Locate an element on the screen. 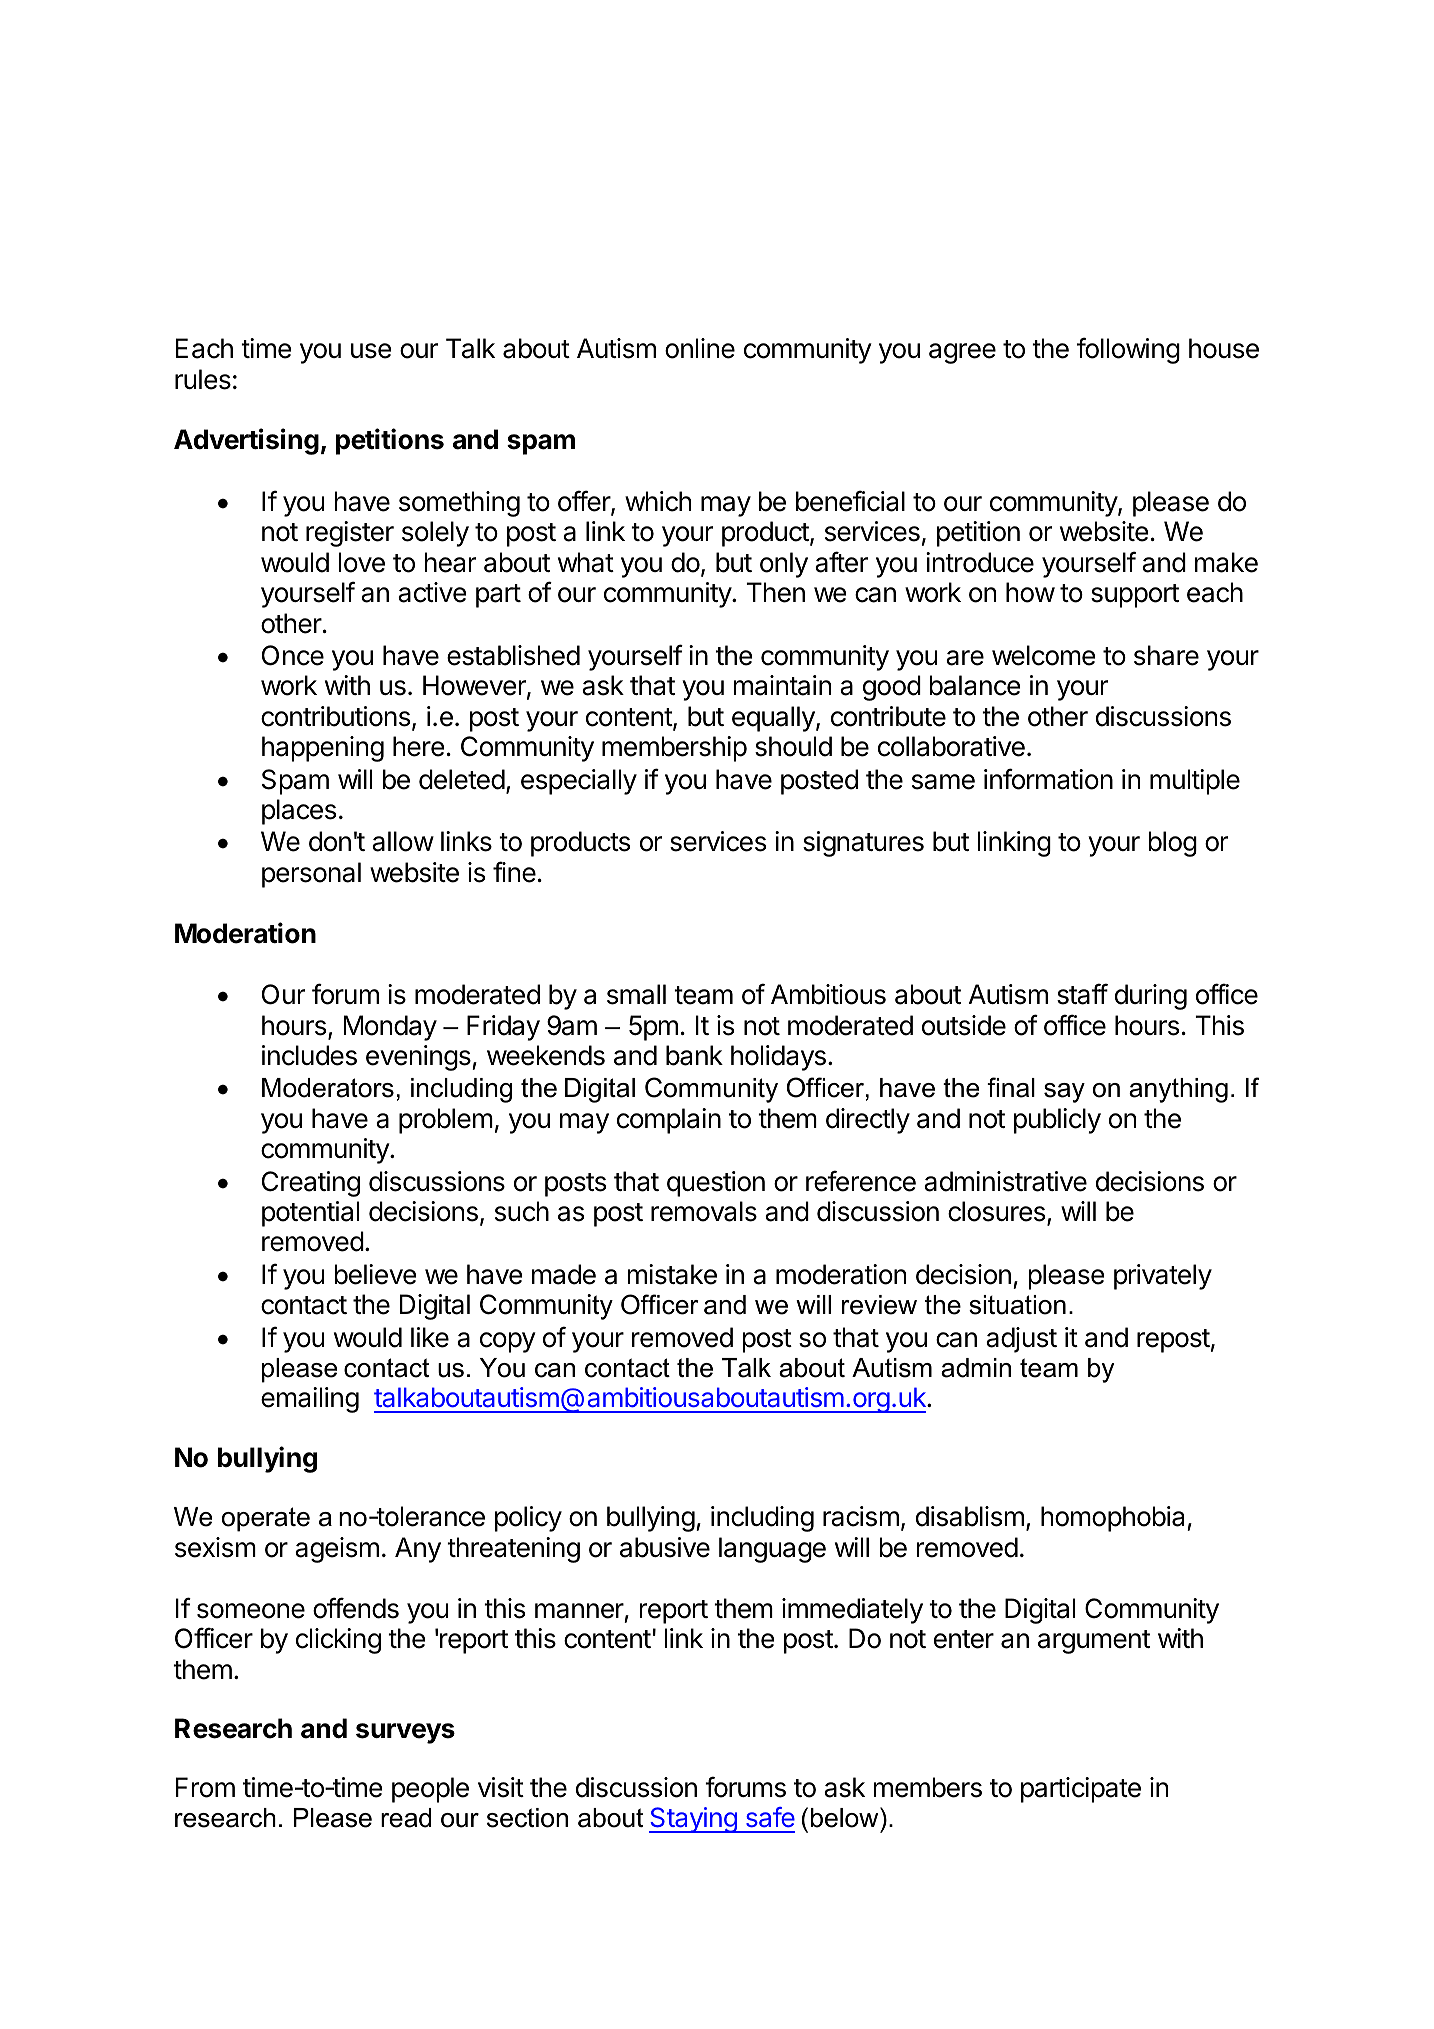 This screenshot has height=2029, width=1434. say is located at coordinates (1064, 1093).
